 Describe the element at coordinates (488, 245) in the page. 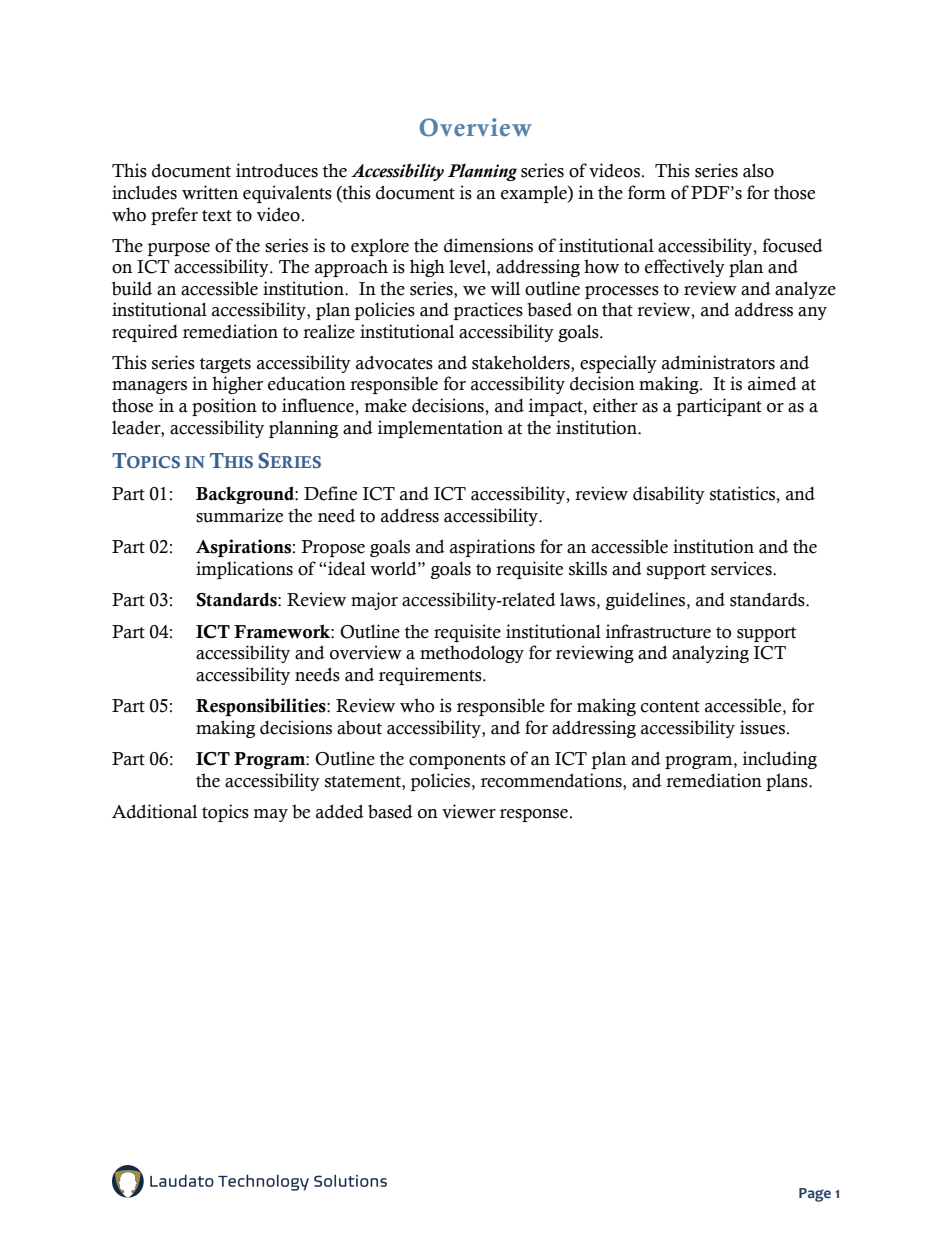

I see `dimensions` at that location.
